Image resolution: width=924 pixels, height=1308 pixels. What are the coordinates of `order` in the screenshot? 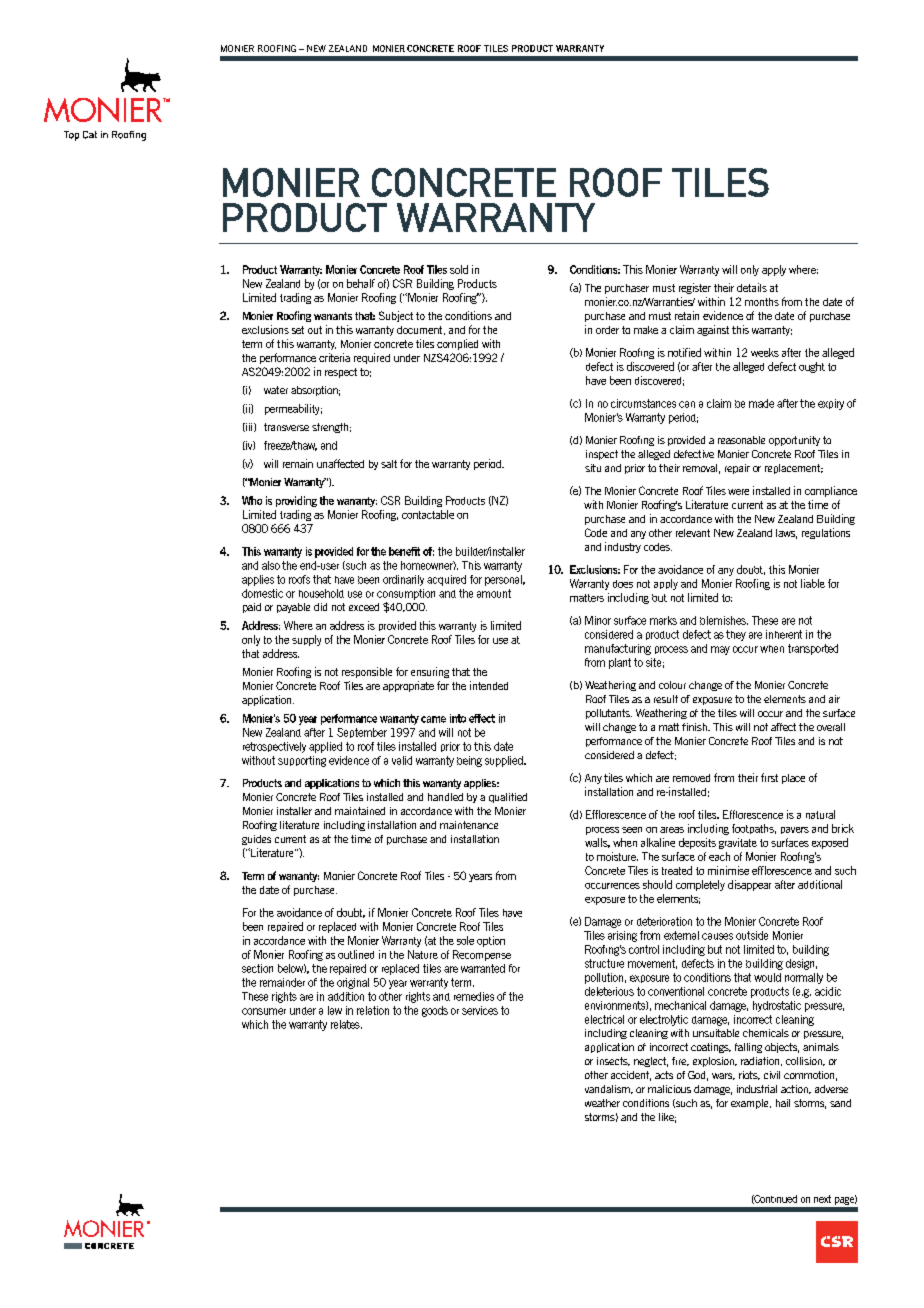 It's located at (607, 330).
